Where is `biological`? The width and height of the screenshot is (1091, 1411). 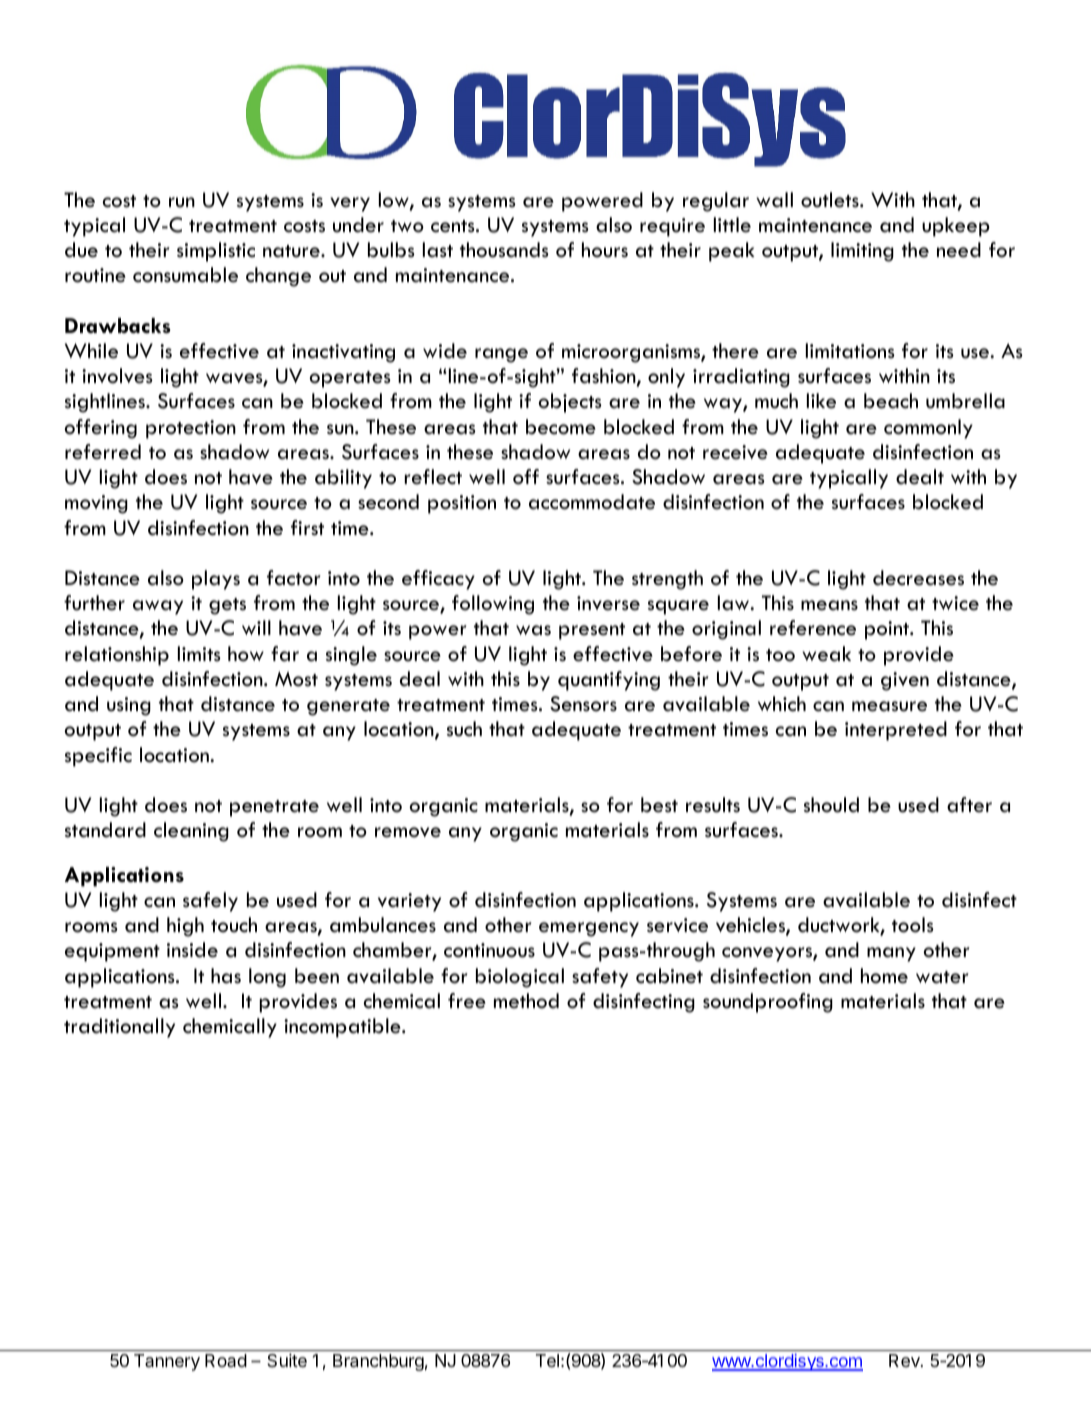 biological is located at coordinates (520, 978).
